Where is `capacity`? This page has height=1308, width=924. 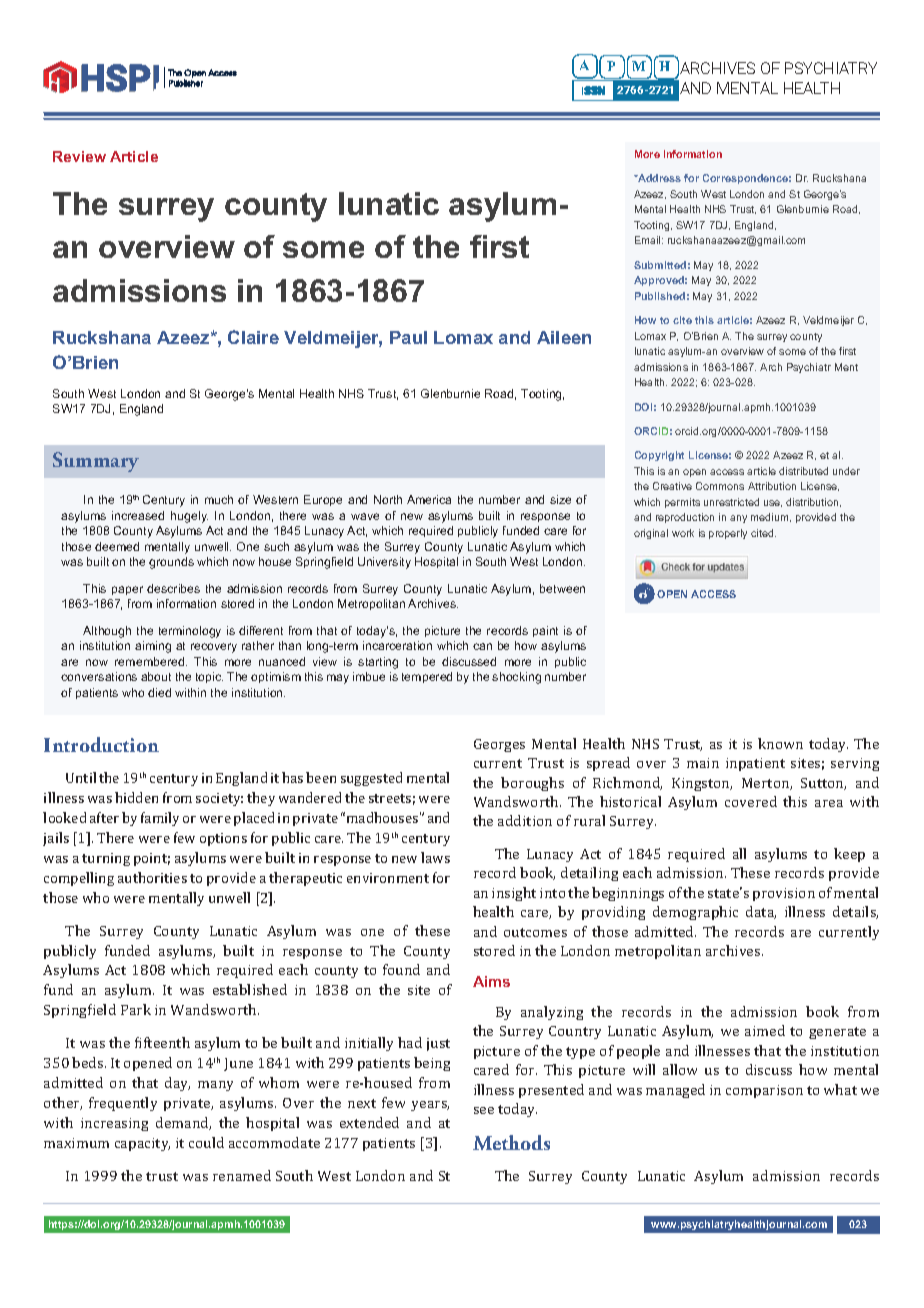
capacity is located at coordinates (142, 1144).
